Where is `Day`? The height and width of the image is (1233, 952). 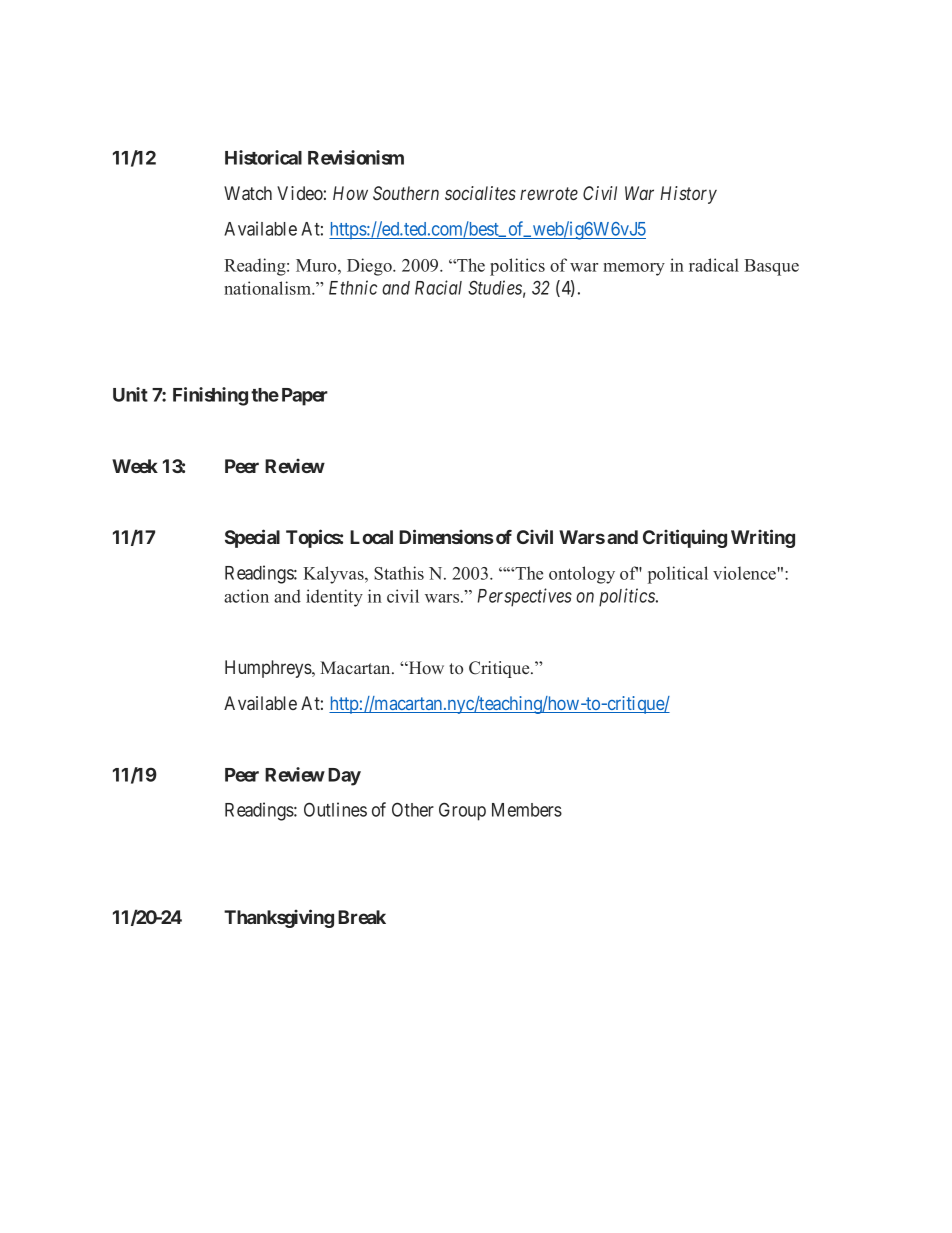
Day is located at coordinates (344, 777).
